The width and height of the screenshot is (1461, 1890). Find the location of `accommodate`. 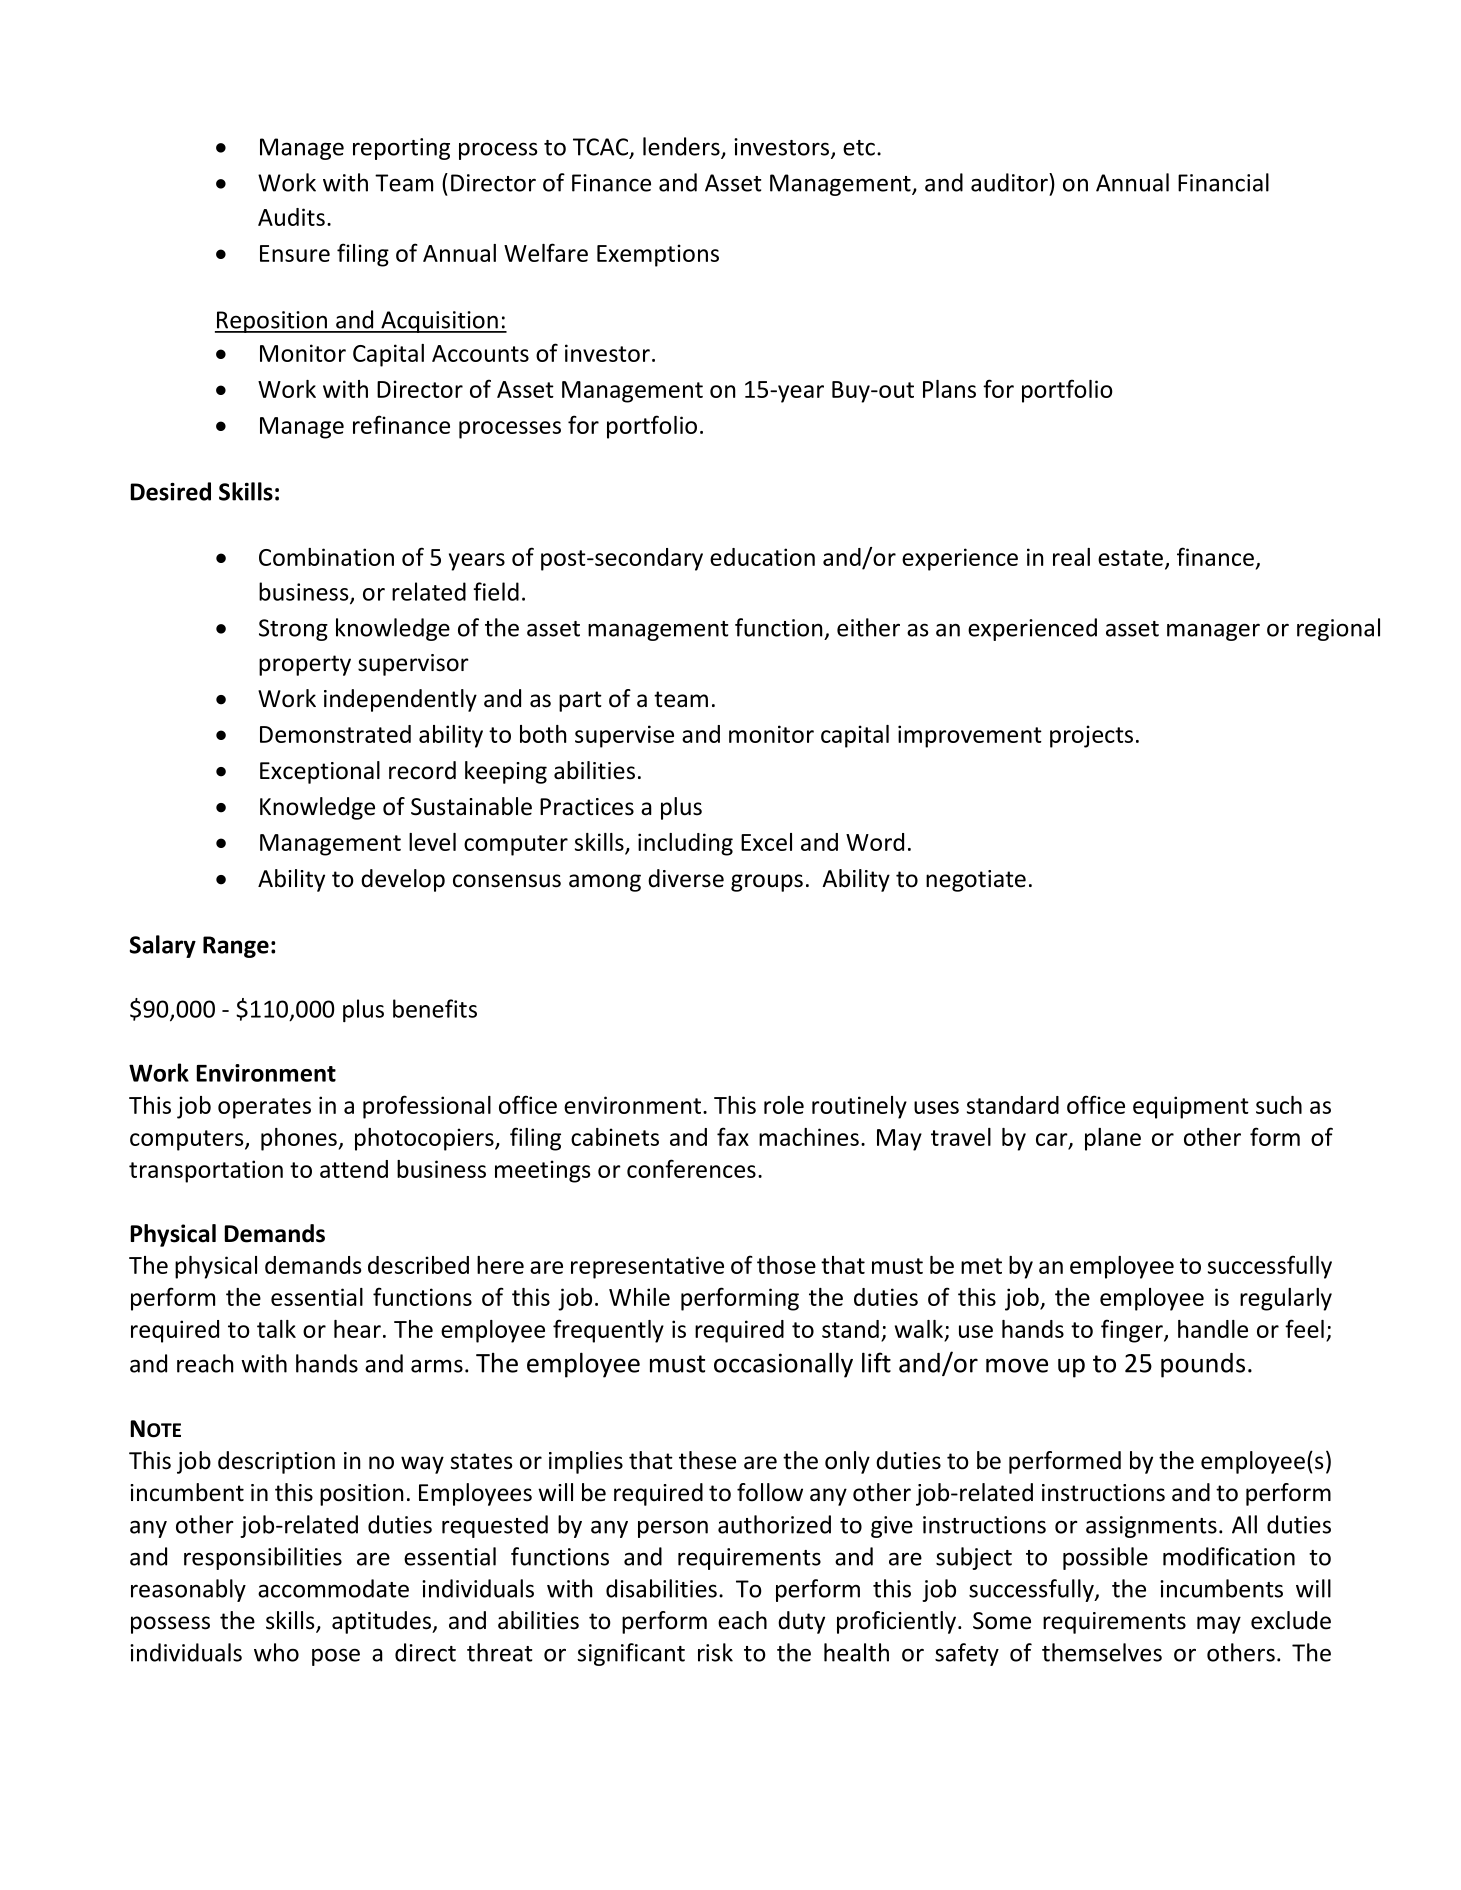

accommodate is located at coordinates (333, 1588).
